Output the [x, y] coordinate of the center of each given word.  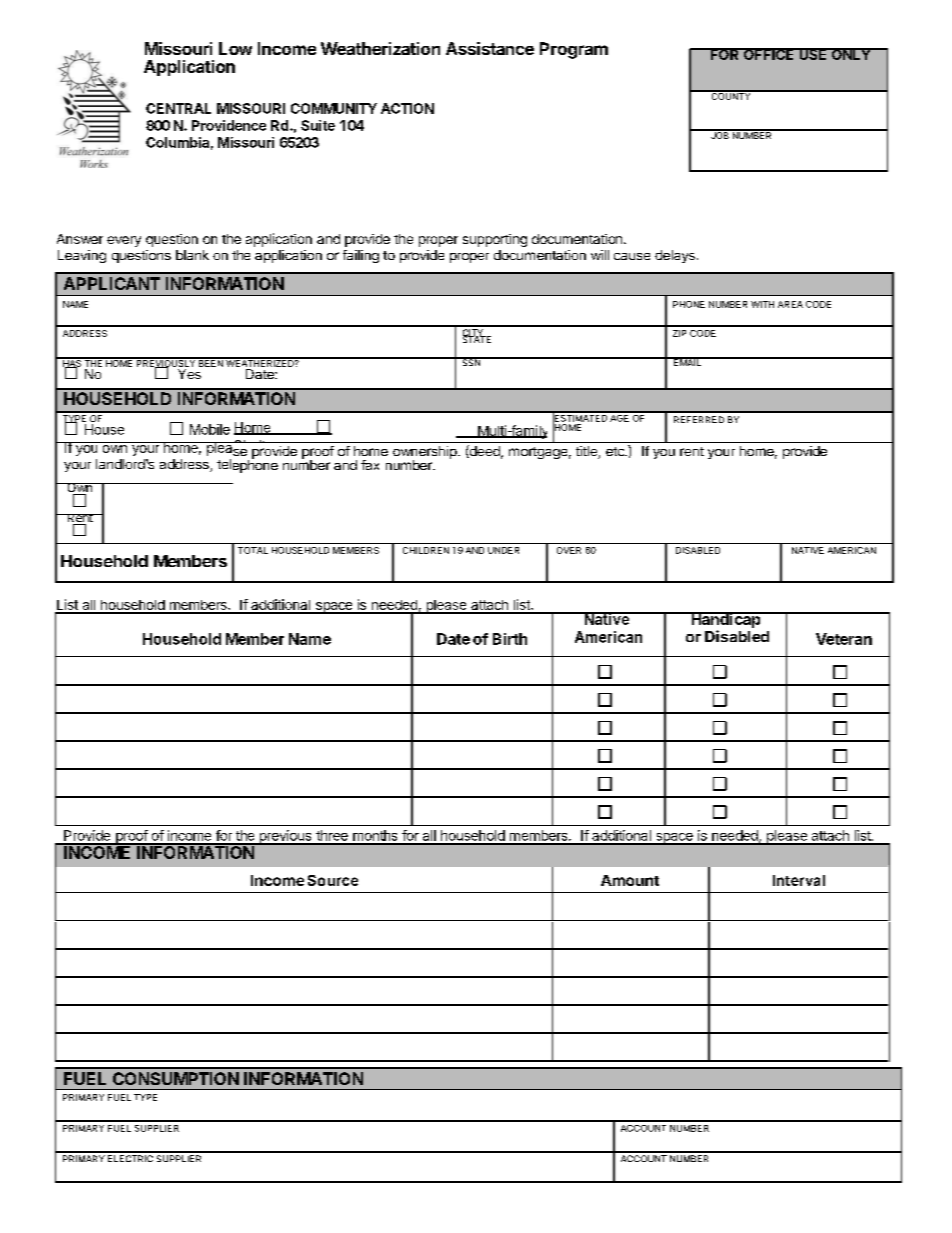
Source [333, 880]
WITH [762, 304]
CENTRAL [178, 108]
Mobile [210, 429]
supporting [495, 240]
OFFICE [769, 54]
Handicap [726, 620]
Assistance [490, 48]
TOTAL [253, 550]
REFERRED [699, 419]
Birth [510, 639]
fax [370, 465]
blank [192, 255]
